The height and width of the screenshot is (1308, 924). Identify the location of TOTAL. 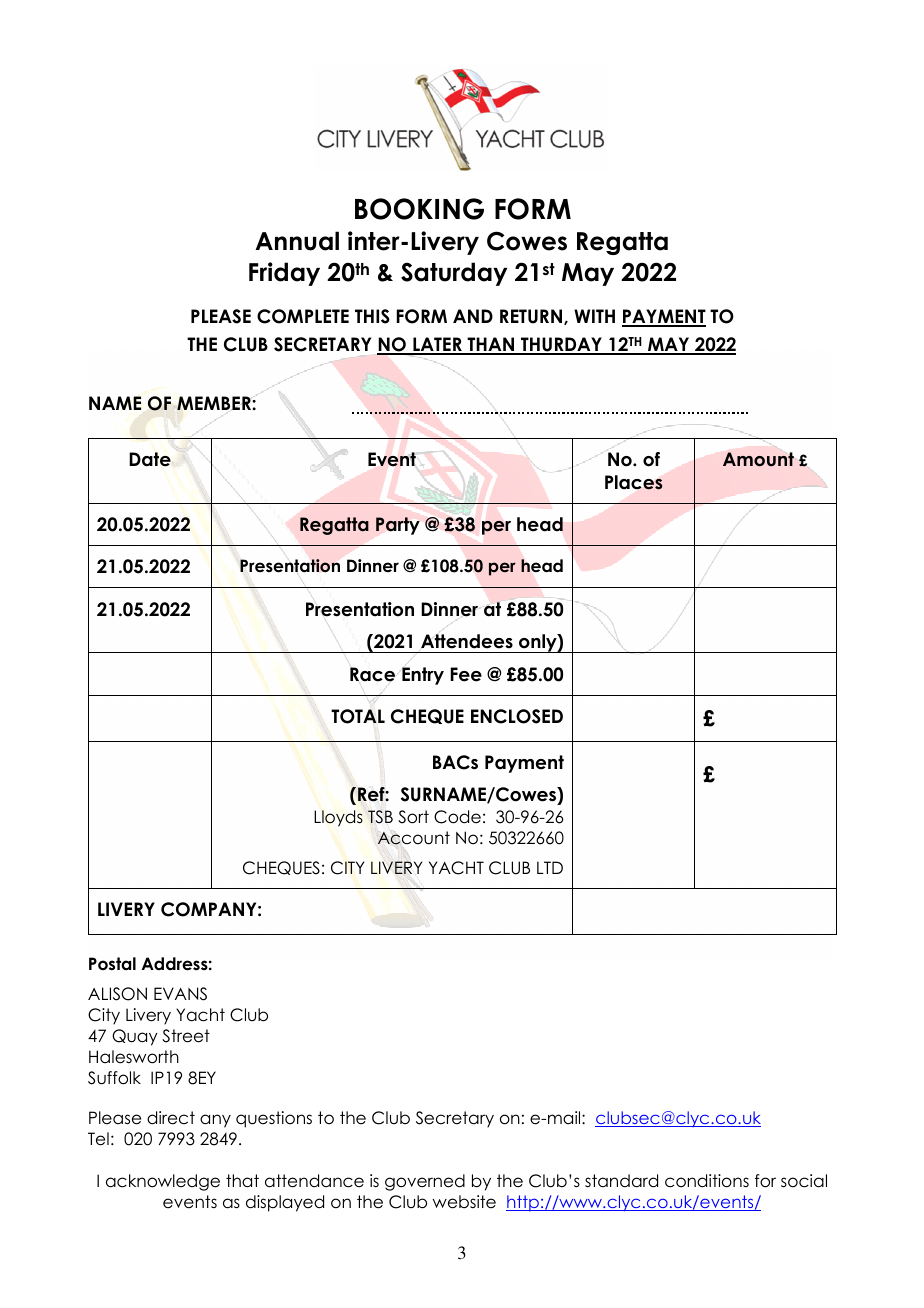
(358, 716).
